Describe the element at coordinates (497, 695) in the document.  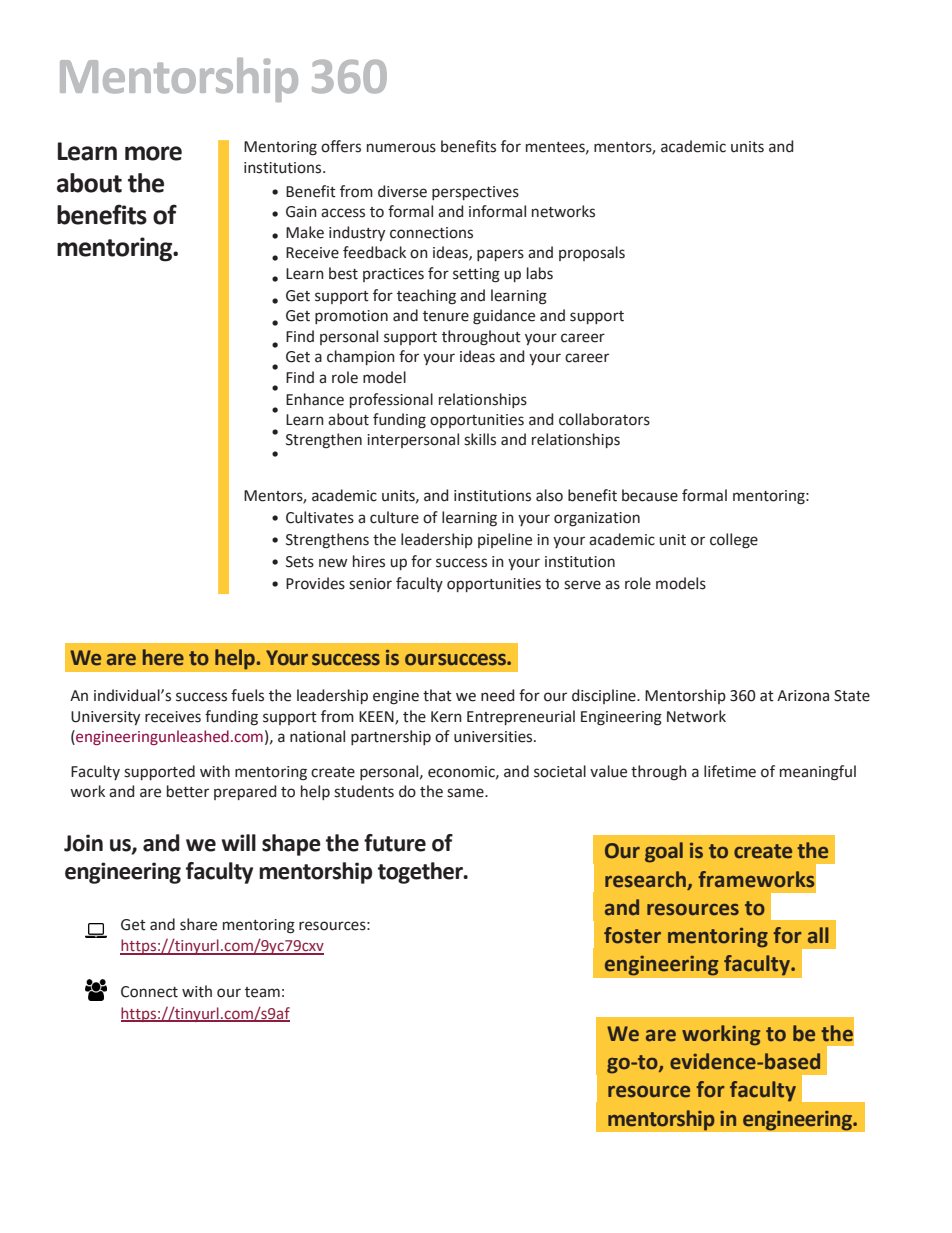
I see `need` at that location.
